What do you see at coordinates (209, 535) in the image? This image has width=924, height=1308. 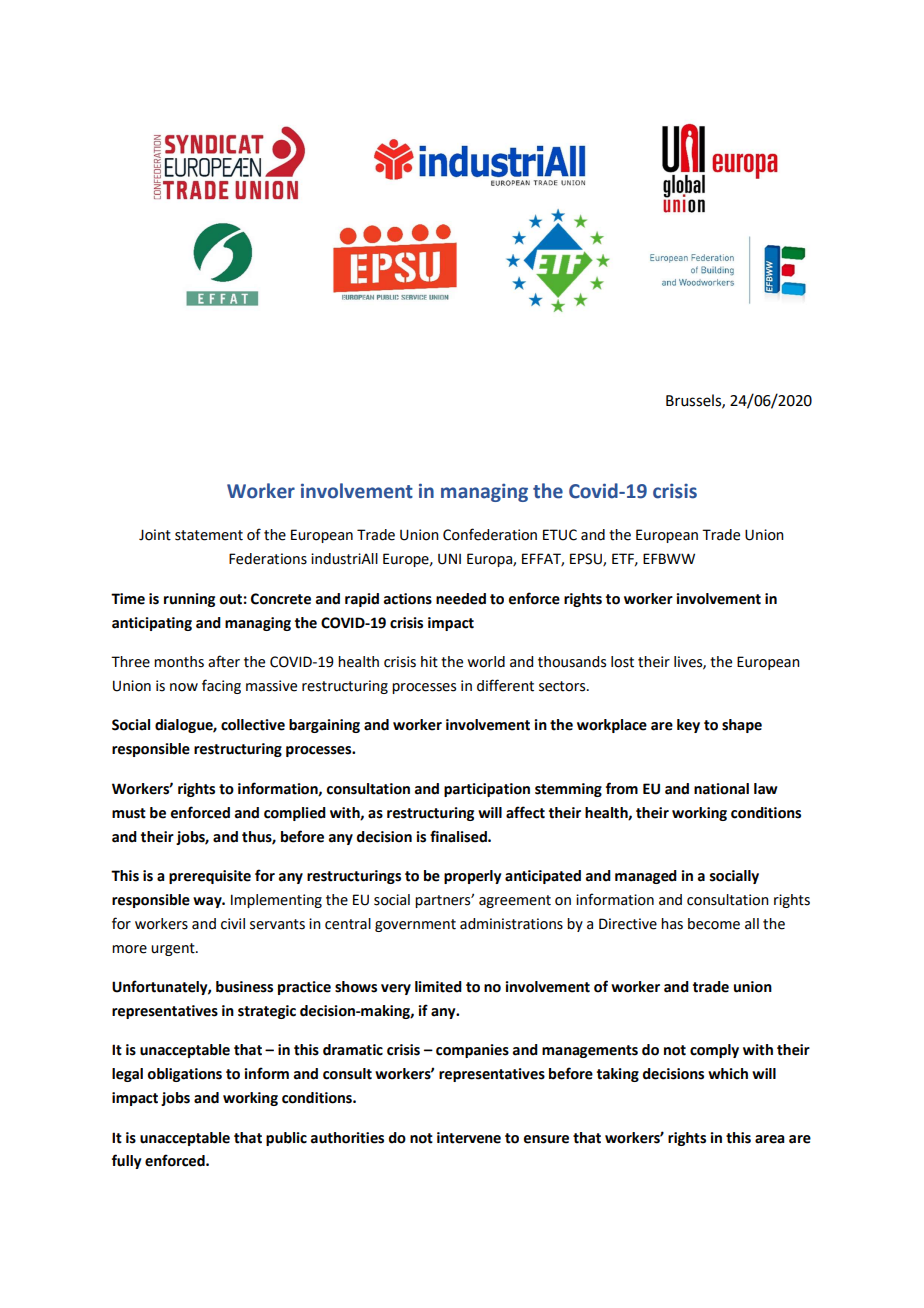 I see `statement` at bounding box center [209, 535].
